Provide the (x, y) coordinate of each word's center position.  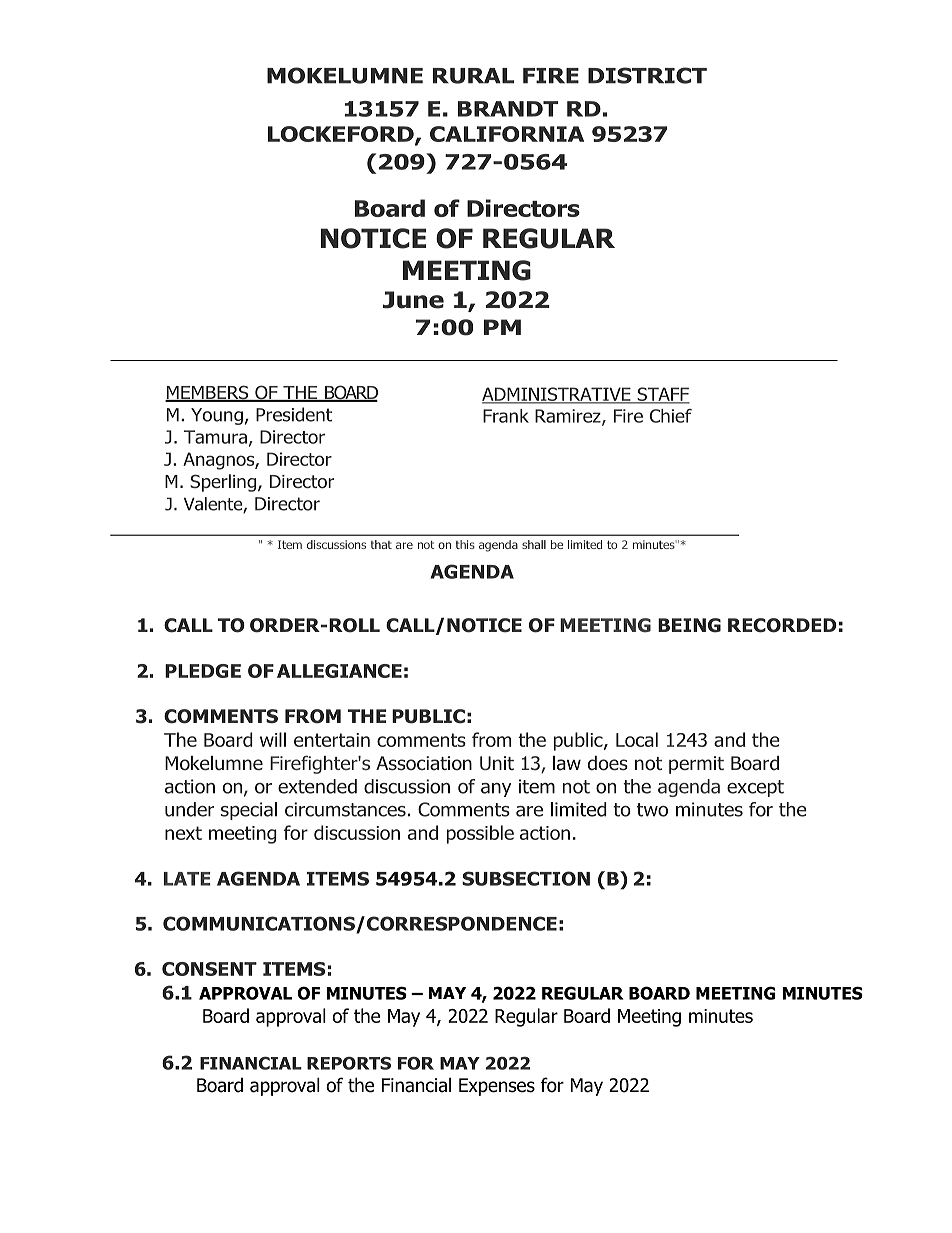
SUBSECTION (526, 878)
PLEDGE (203, 671)
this (465, 544)
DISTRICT (647, 75)
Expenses (497, 1087)
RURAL (474, 76)
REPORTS (349, 1063)
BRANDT (508, 109)
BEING (689, 625)
